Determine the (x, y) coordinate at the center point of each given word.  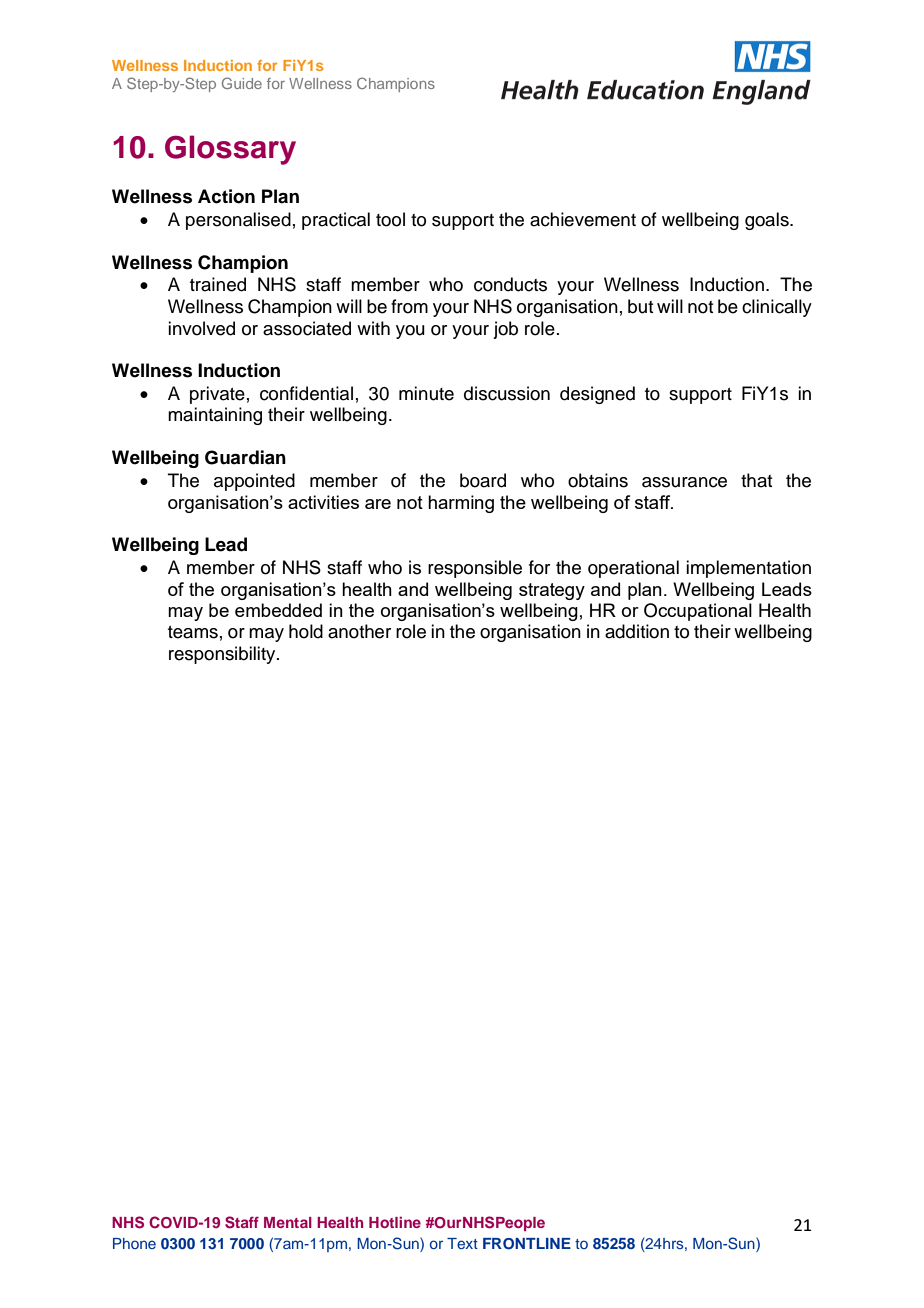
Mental (288, 1222)
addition (637, 631)
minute (426, 393)
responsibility (223, 655)
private (217, 395)
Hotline (395, 1222)
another (359, 631)
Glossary (230, 150)
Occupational (698, 612)
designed (597, 395)
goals (768, 221)
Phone (134, 1243)
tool (390, 219)
